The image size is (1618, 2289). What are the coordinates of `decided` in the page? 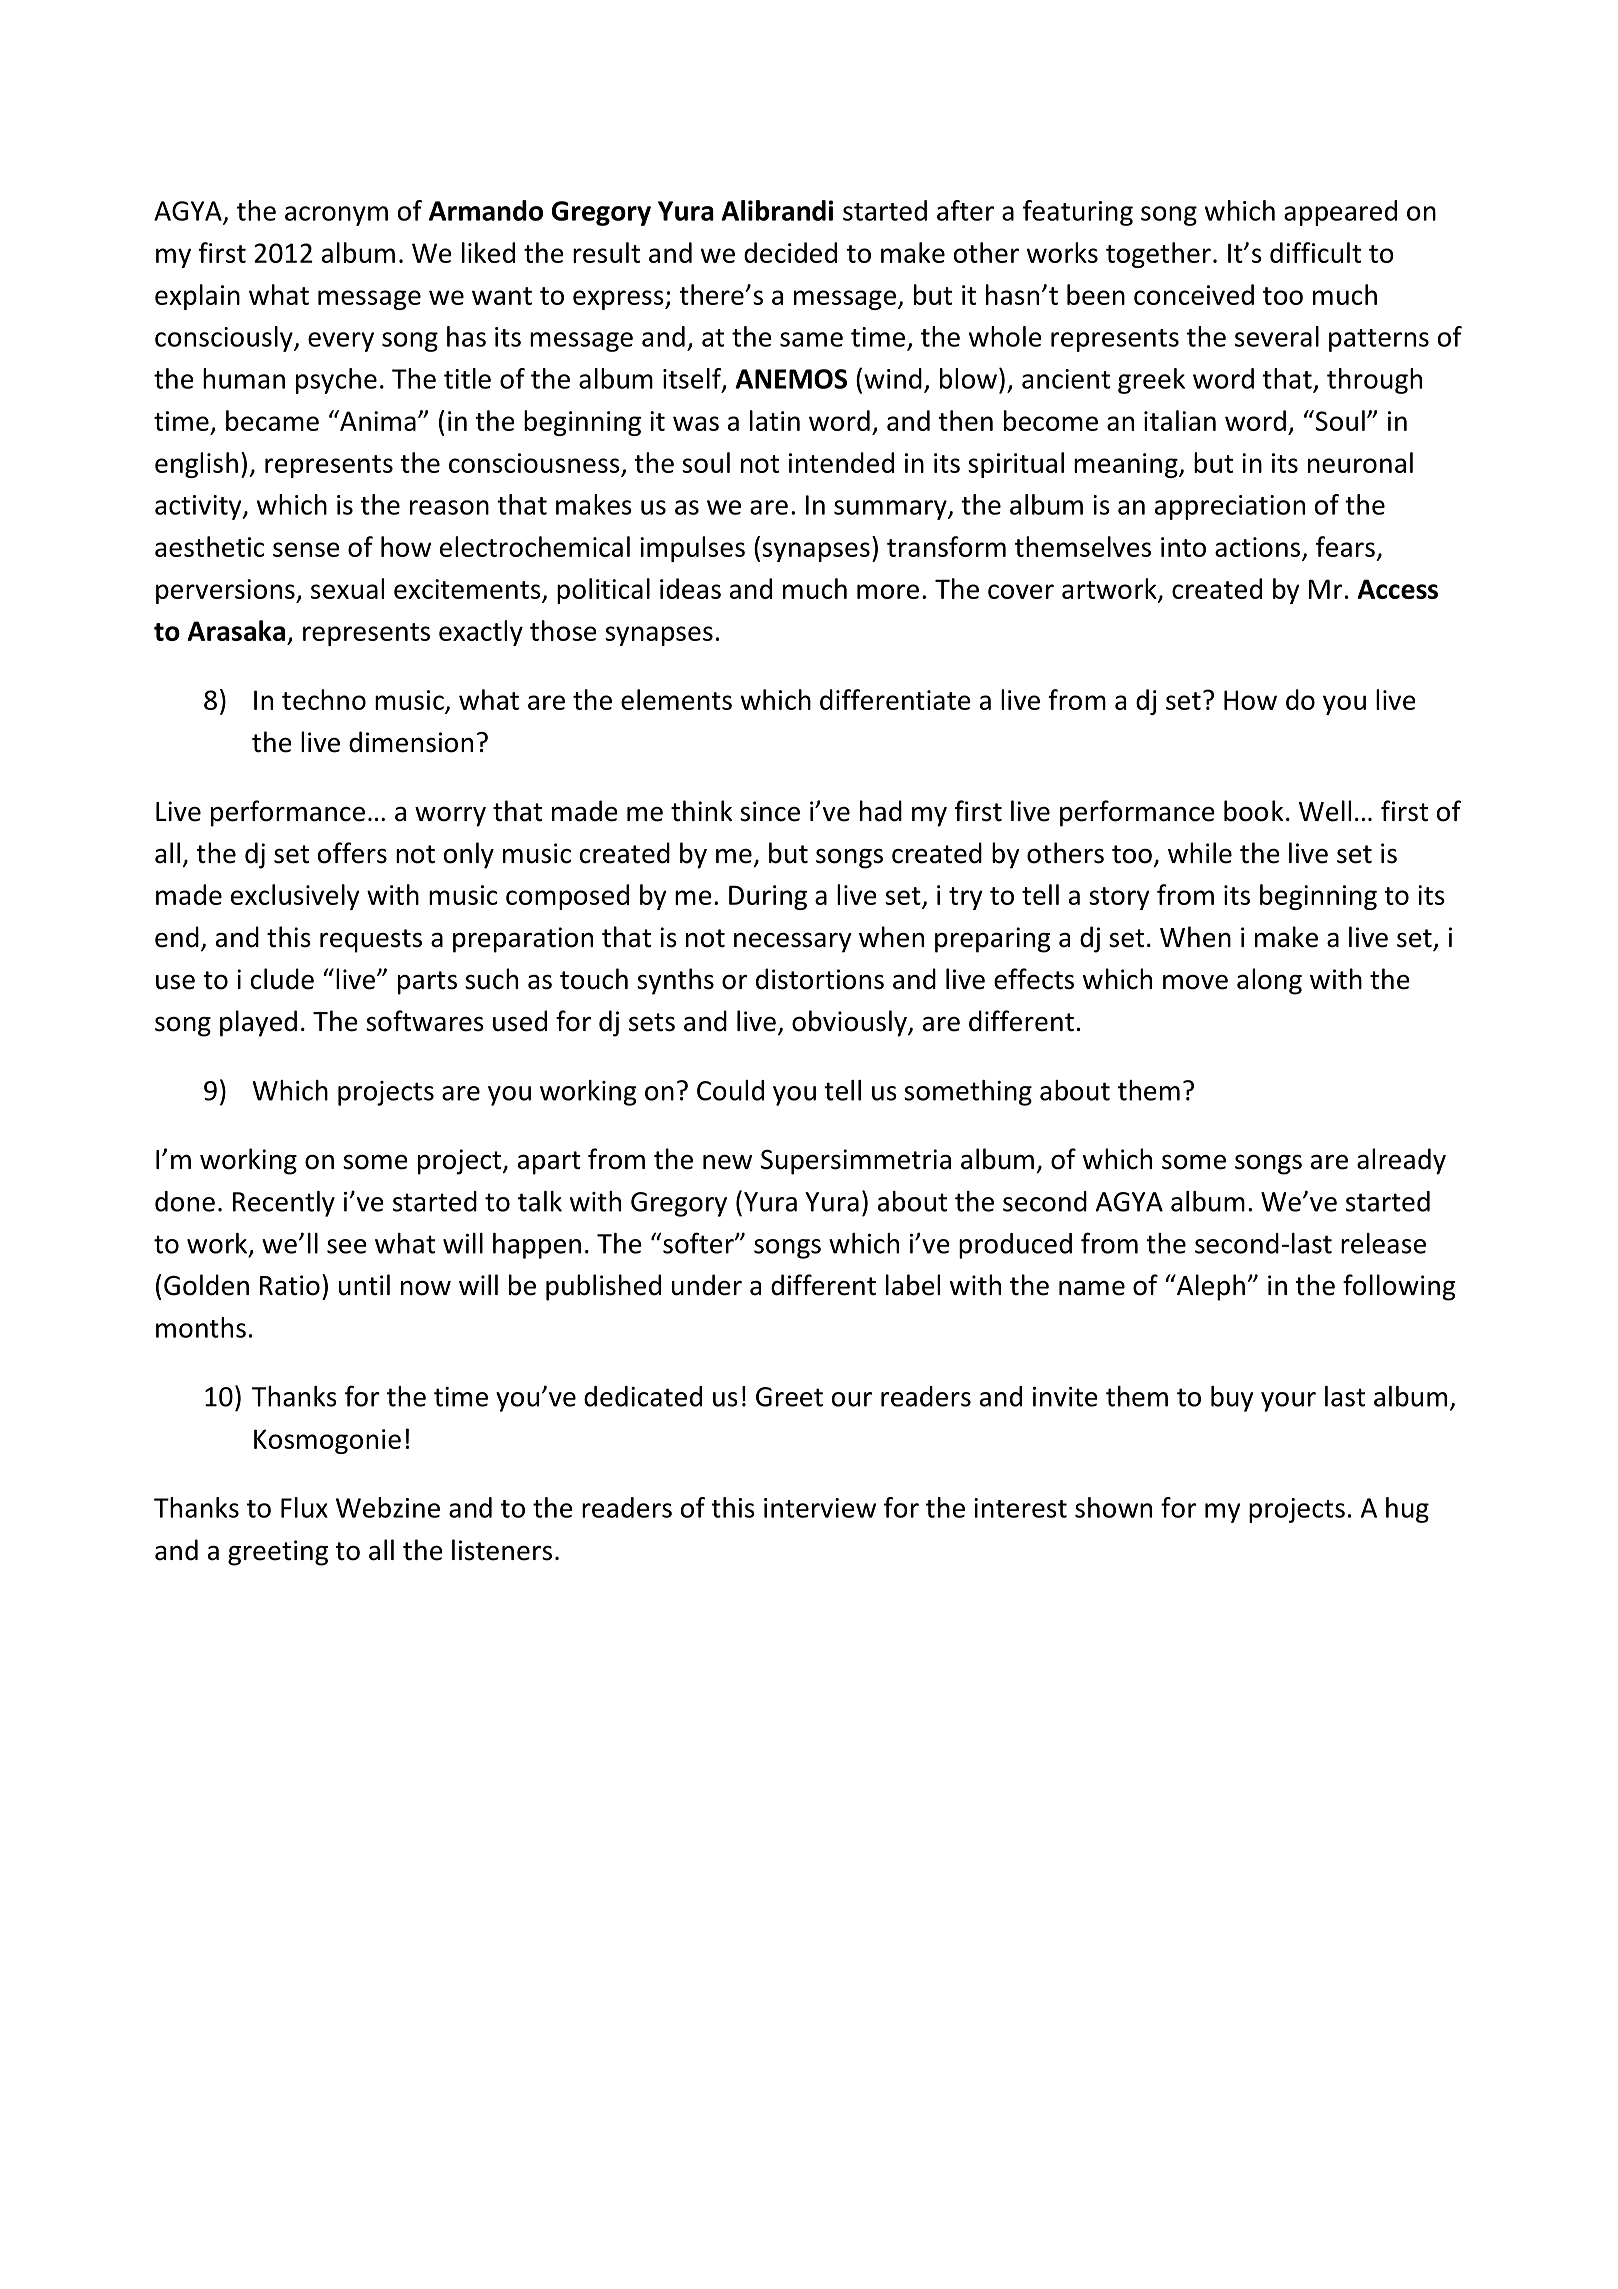 It's located at (790, 252).
